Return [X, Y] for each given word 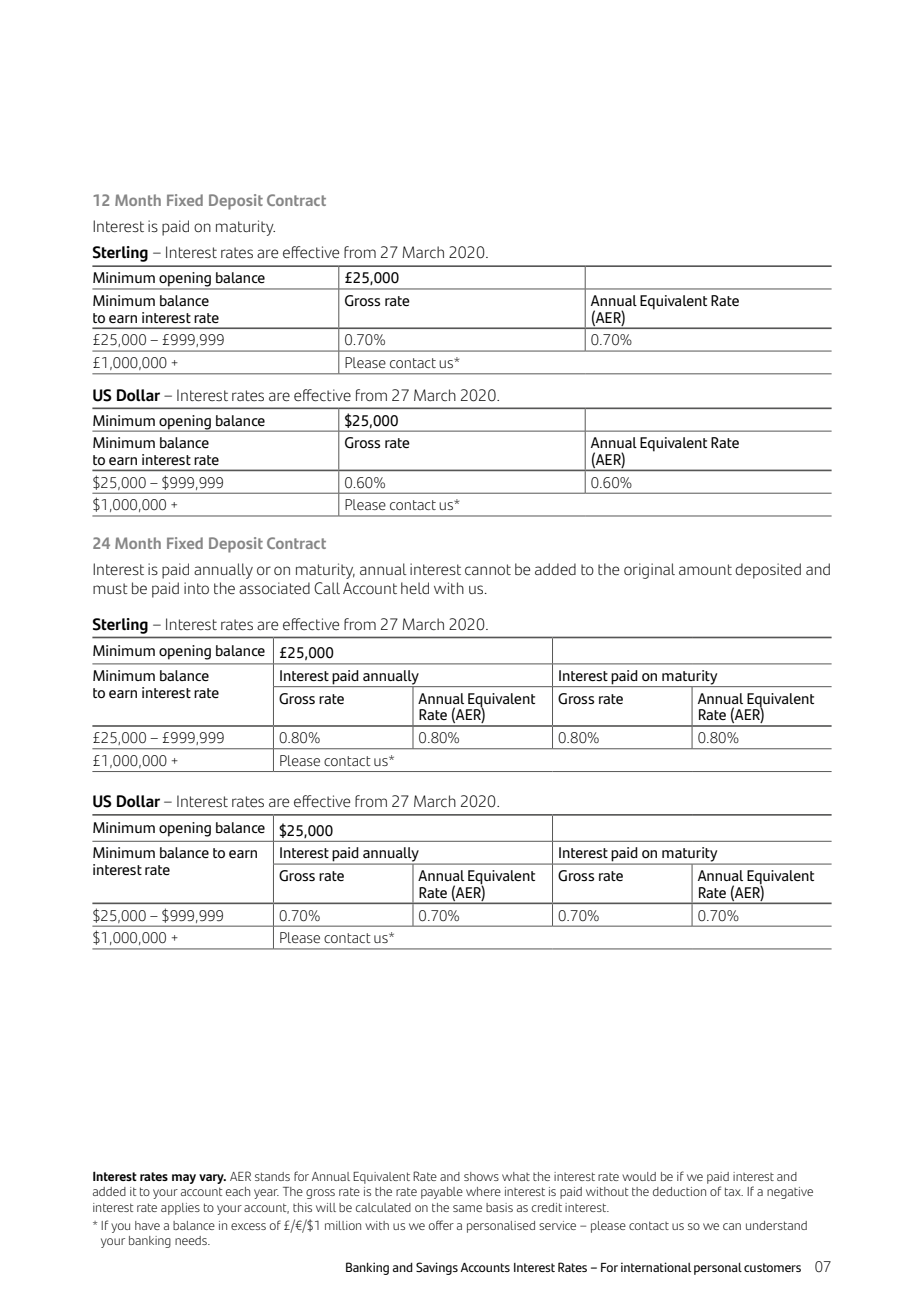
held [415, 588]
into [196, 588]
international [656, 1267]
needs [192, 1240]
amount [705, 570]
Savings [437, 1268]
